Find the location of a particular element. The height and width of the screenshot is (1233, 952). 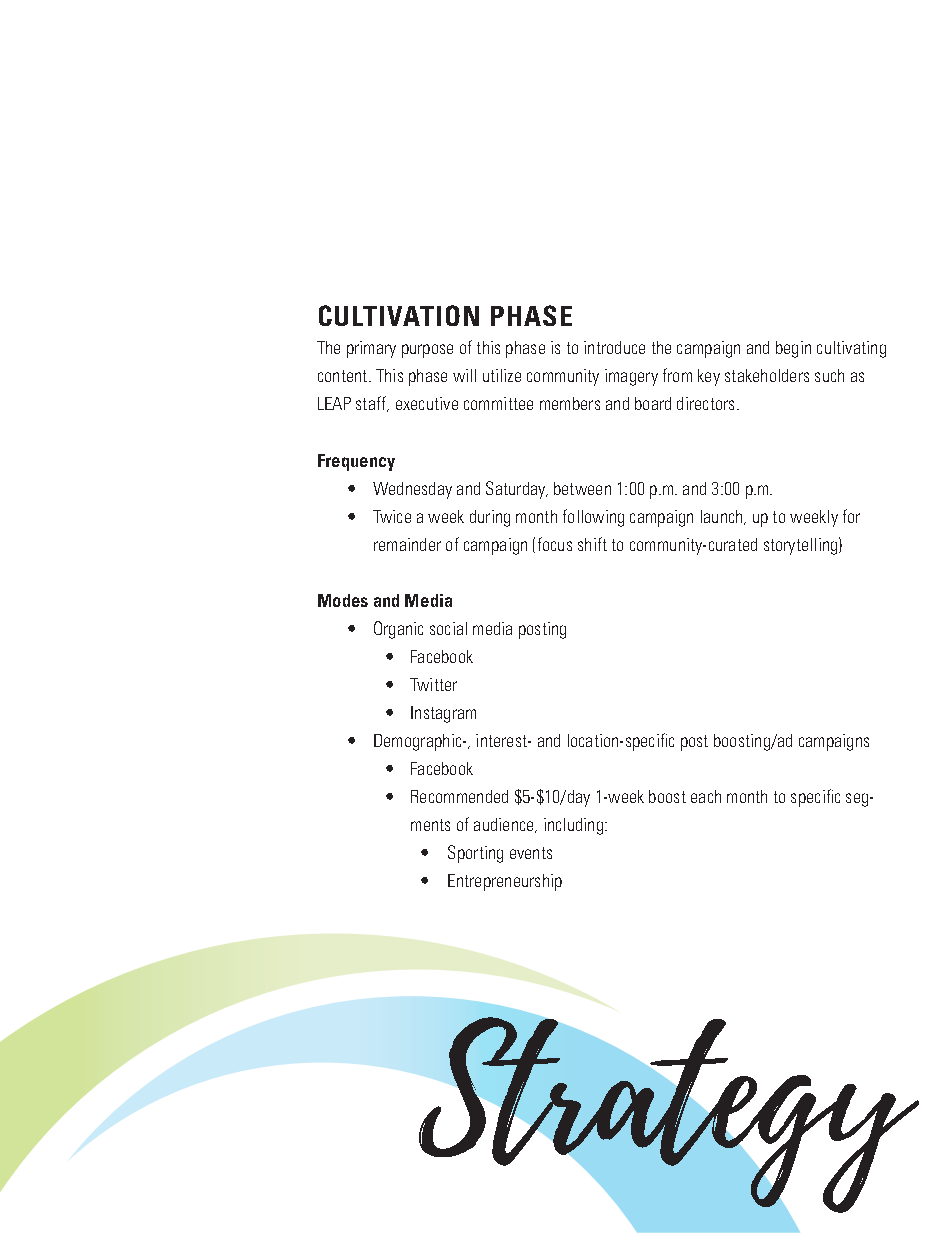

for is located at coordinates (851, 516).
